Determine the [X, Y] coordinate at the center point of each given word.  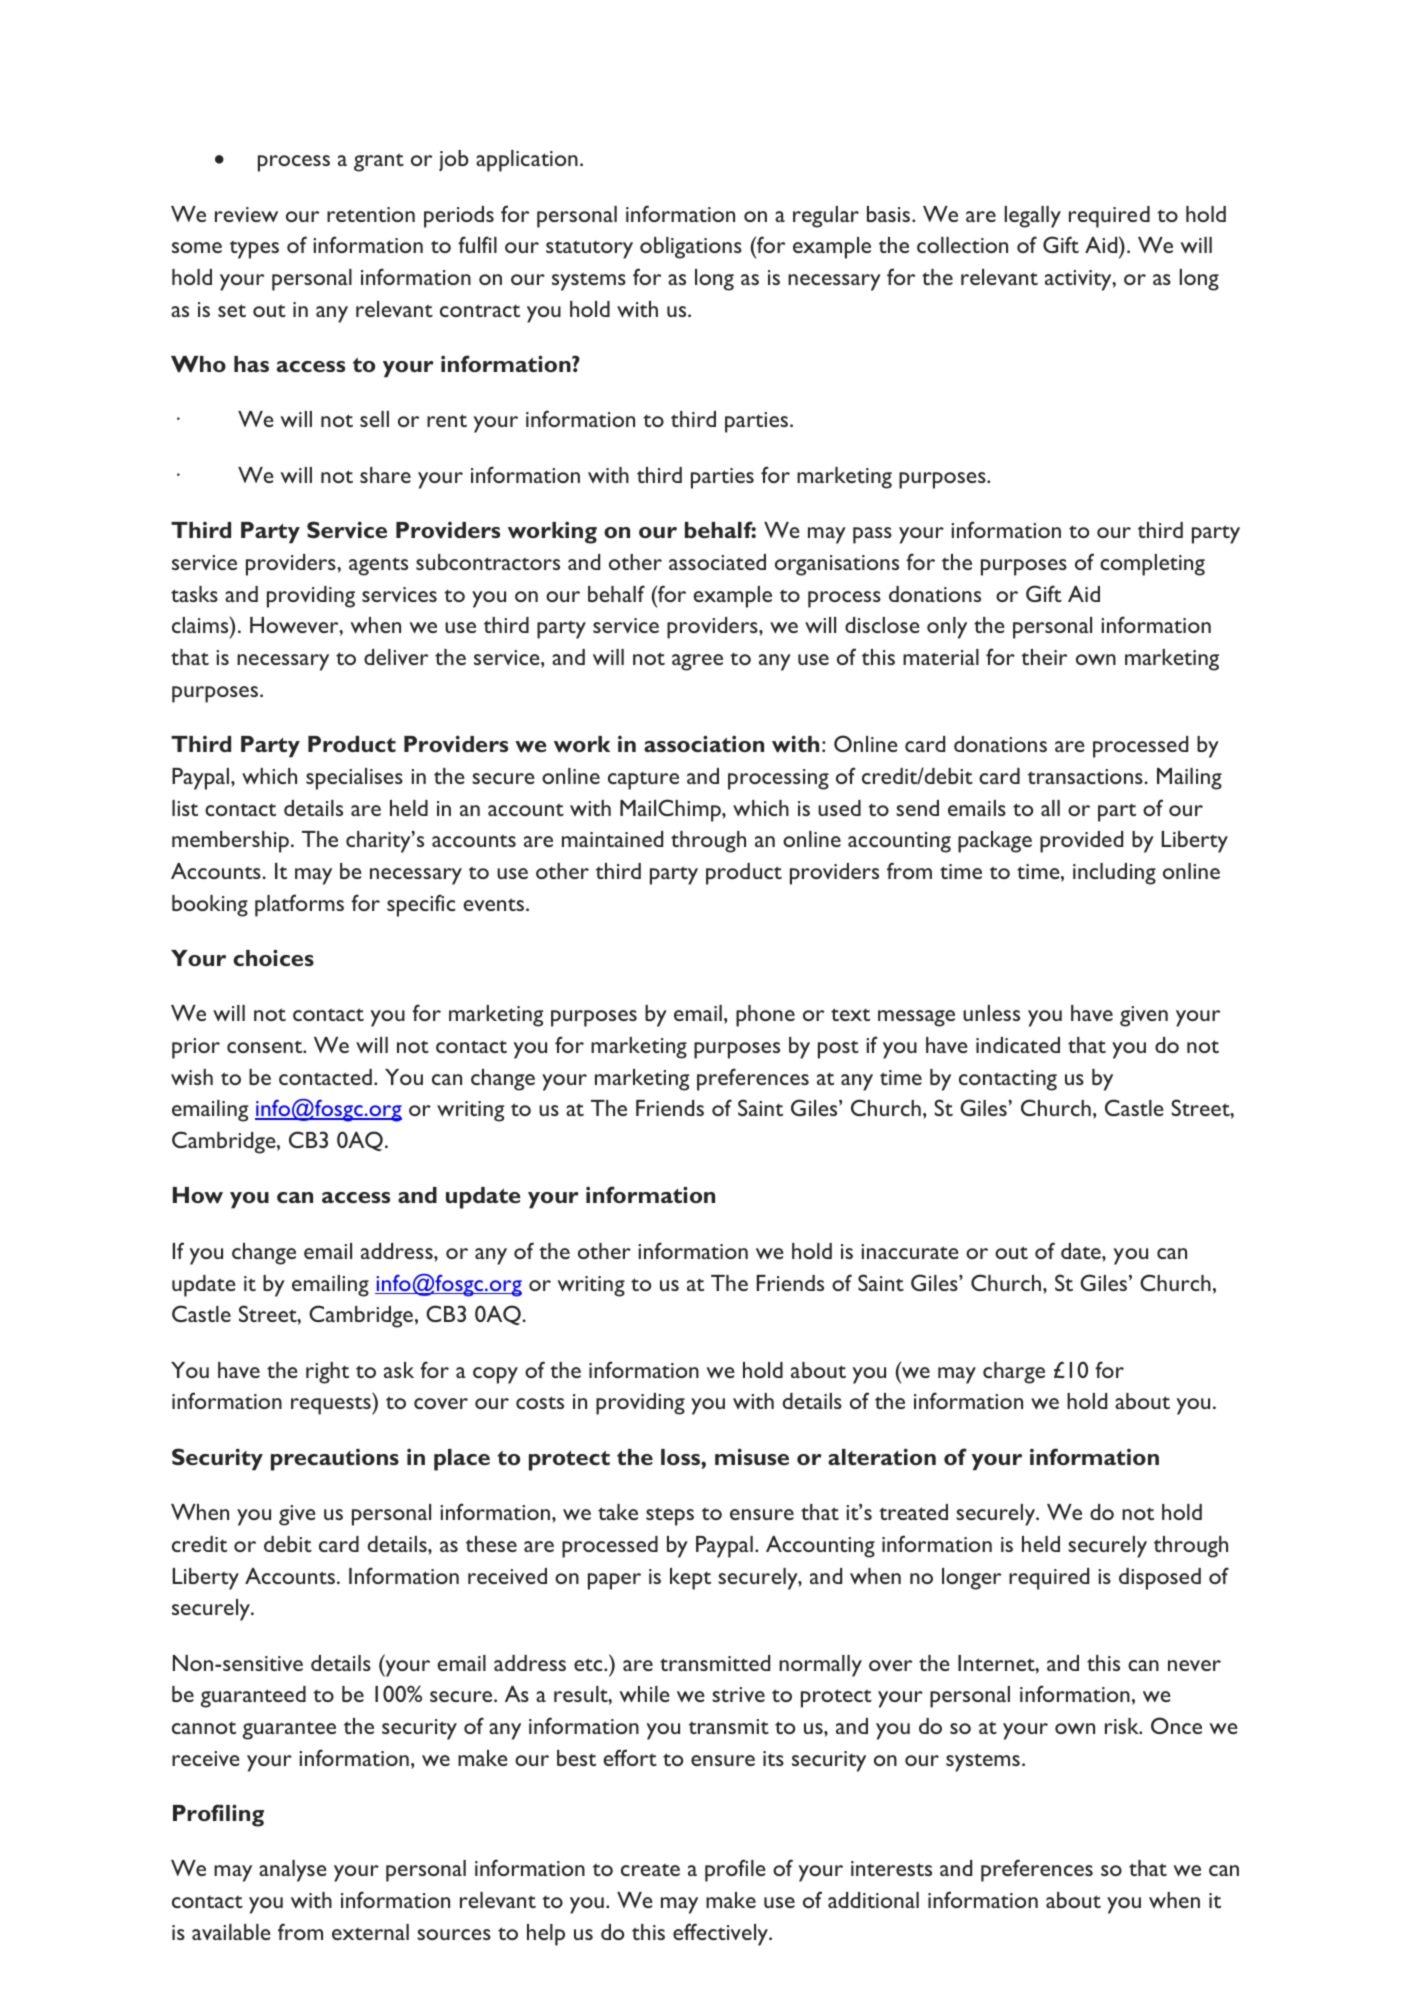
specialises [354, 779]
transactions [1086, 776]
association [704, 743]
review [246, 214]
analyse [293, 1871]
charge [1014, 1373]
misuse [752, 1456]
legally [1033, 217]
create [650, 1869]
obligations [691, 248]
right [327, 1373]
